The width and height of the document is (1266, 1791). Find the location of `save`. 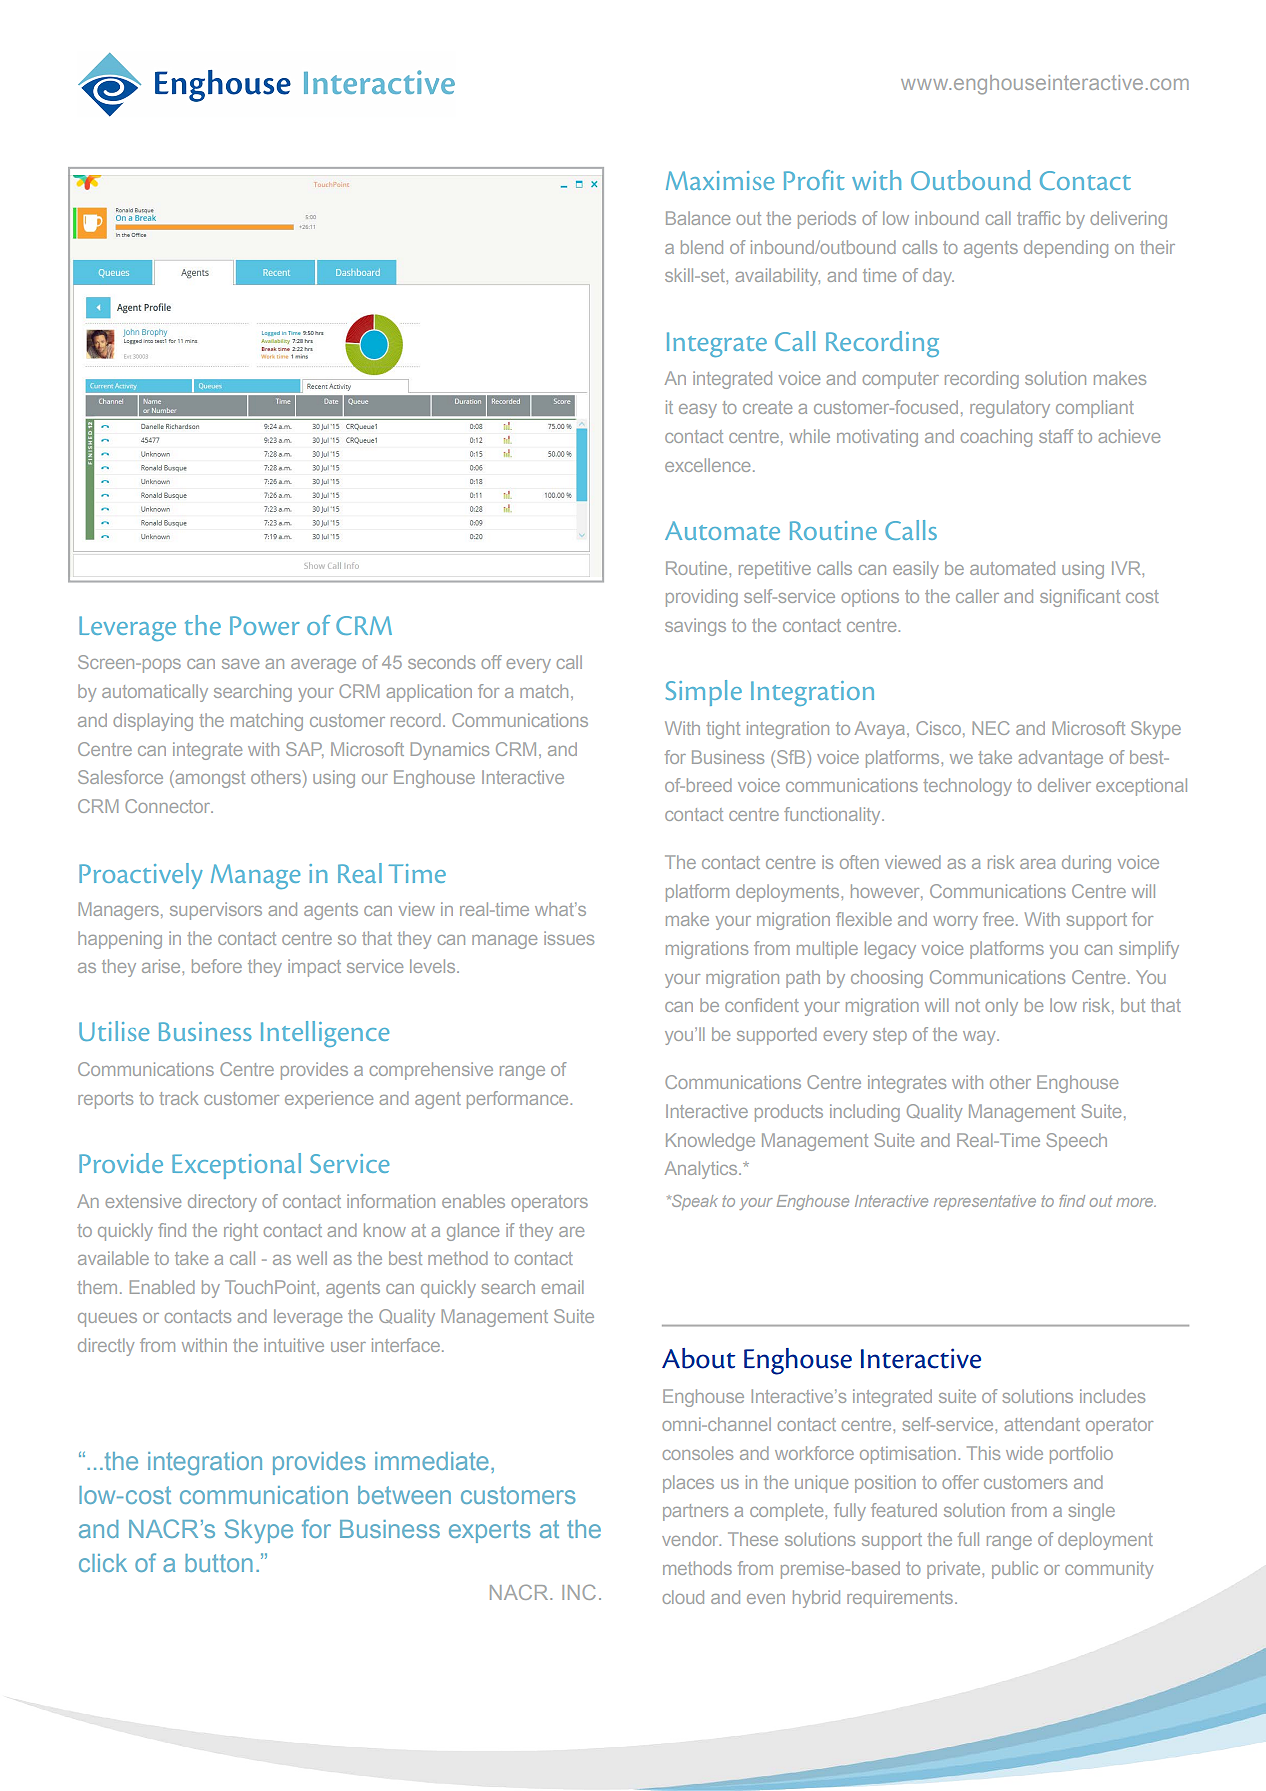

save is located at coordinates (240, 664).
